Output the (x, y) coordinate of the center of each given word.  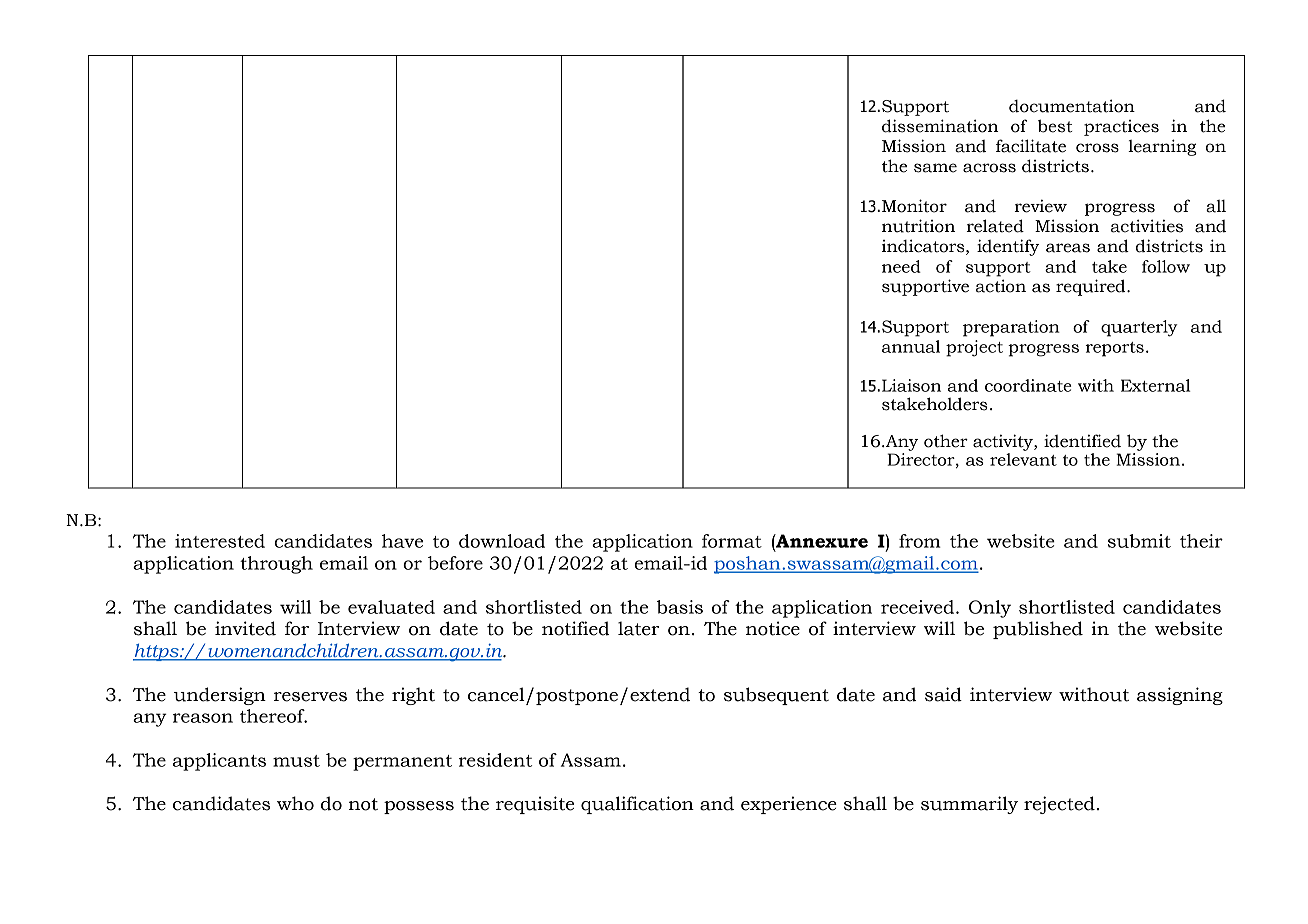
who (295, 803)
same (935, 168)
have (402, 541)
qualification (637, 805)
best (1055, 126)
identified (1082, 441)
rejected (1059, 805)
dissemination (940, 126)
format (732, 541)
